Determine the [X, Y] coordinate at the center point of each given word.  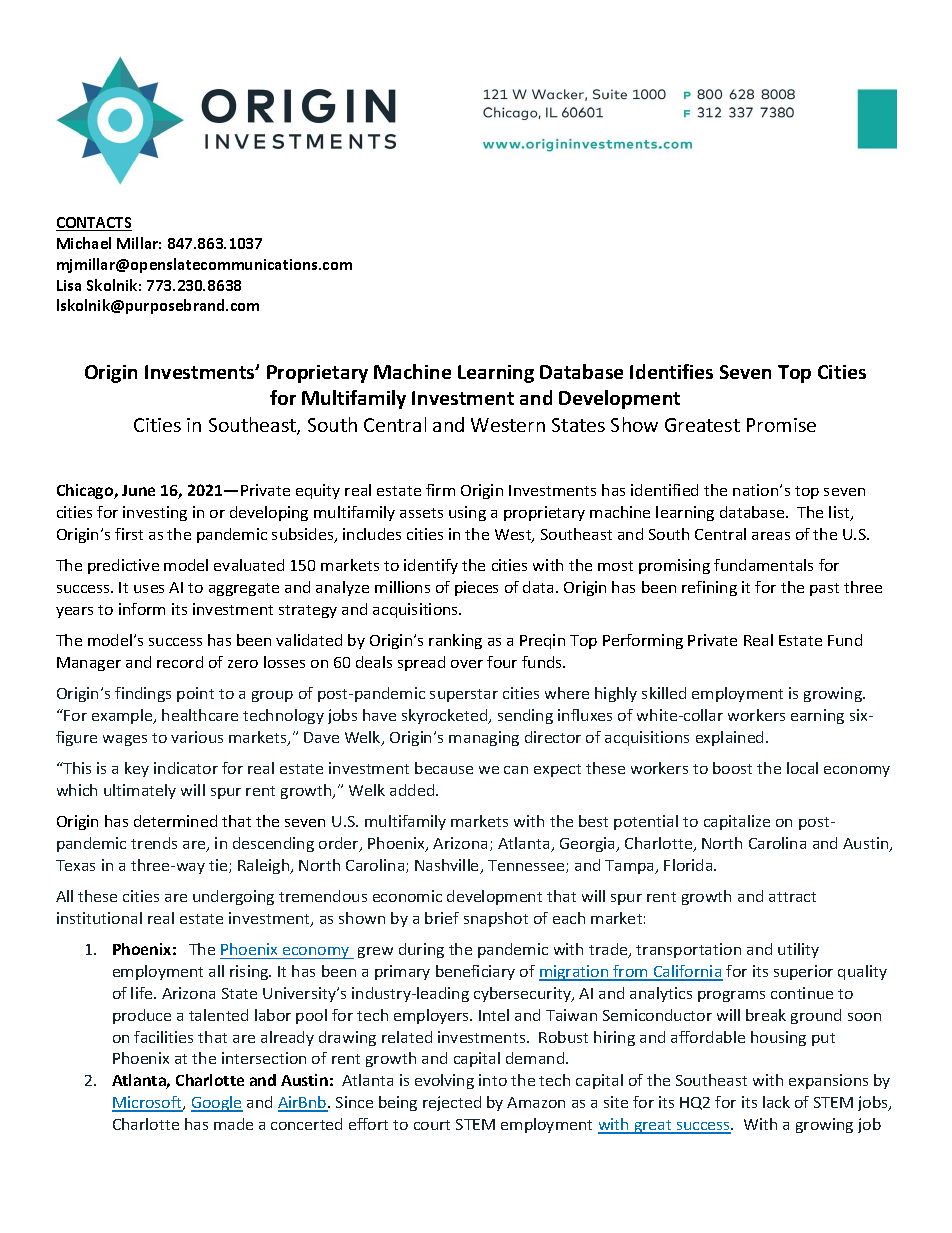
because [444, 768]
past [824, 589]
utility [798, 950]
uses [149, 589]
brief [442, 918]
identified [664, 490]
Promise [781, 425]
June [138, 490]
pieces [476, 588]
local [802, 768]
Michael [84, 243]
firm [440, 490]
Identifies [671, 371]
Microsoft [148, 1103]
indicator [186, 768]
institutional [99, 918]
